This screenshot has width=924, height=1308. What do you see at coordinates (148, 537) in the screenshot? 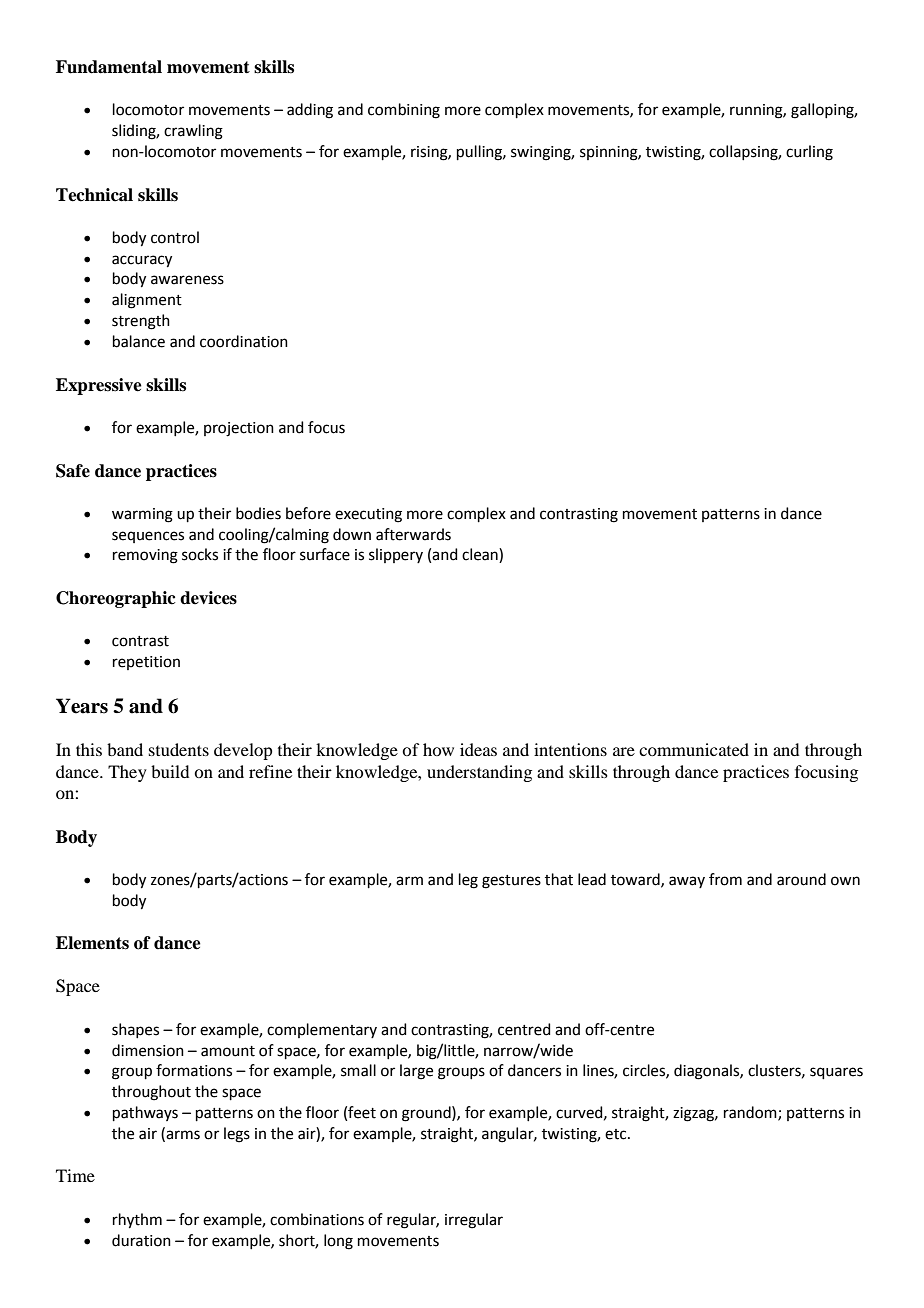
I see `sequences` at bounding box center [148, 537].
